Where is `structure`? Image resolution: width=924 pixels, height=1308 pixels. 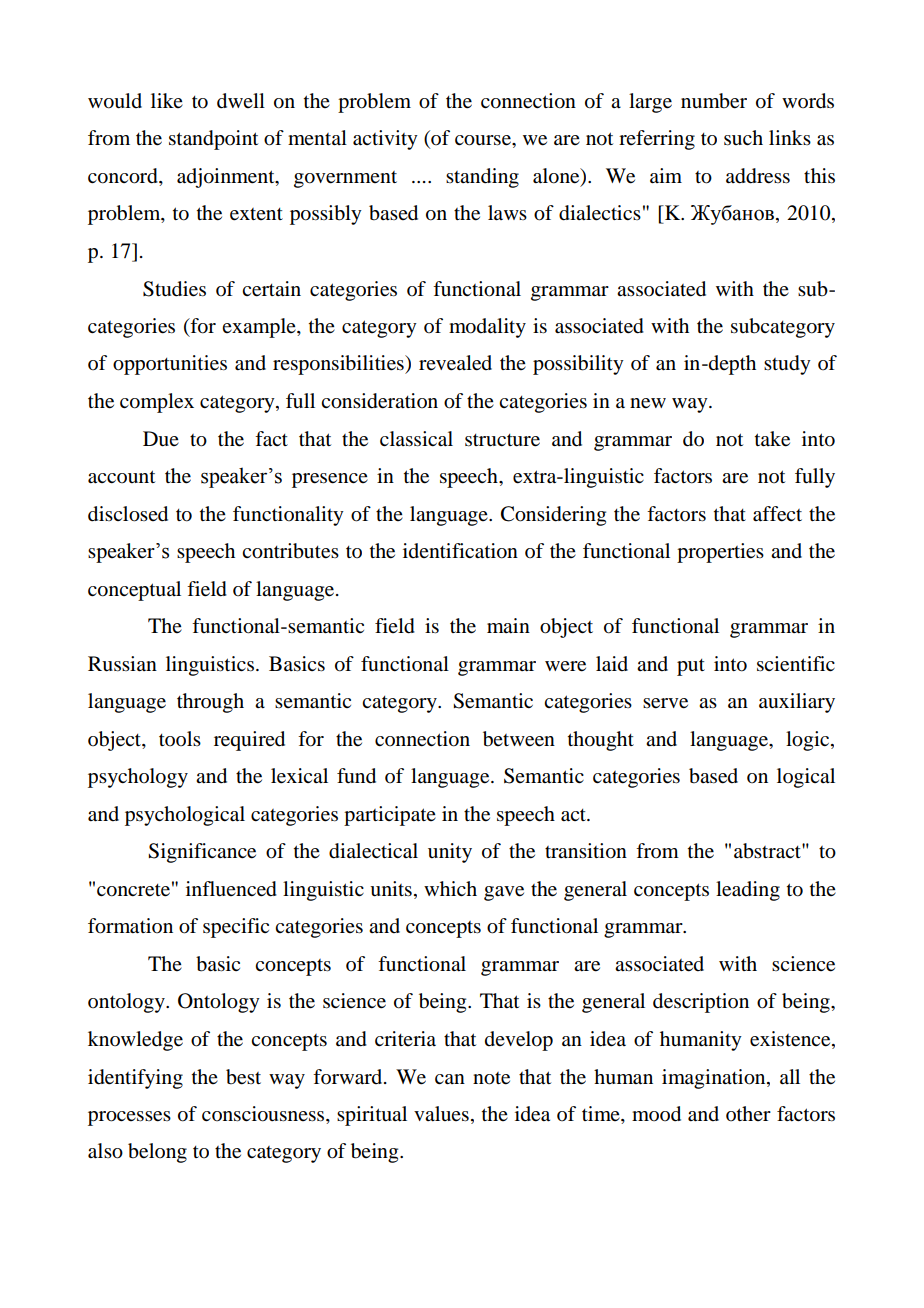
structure is located at coordinates (502, 440).
